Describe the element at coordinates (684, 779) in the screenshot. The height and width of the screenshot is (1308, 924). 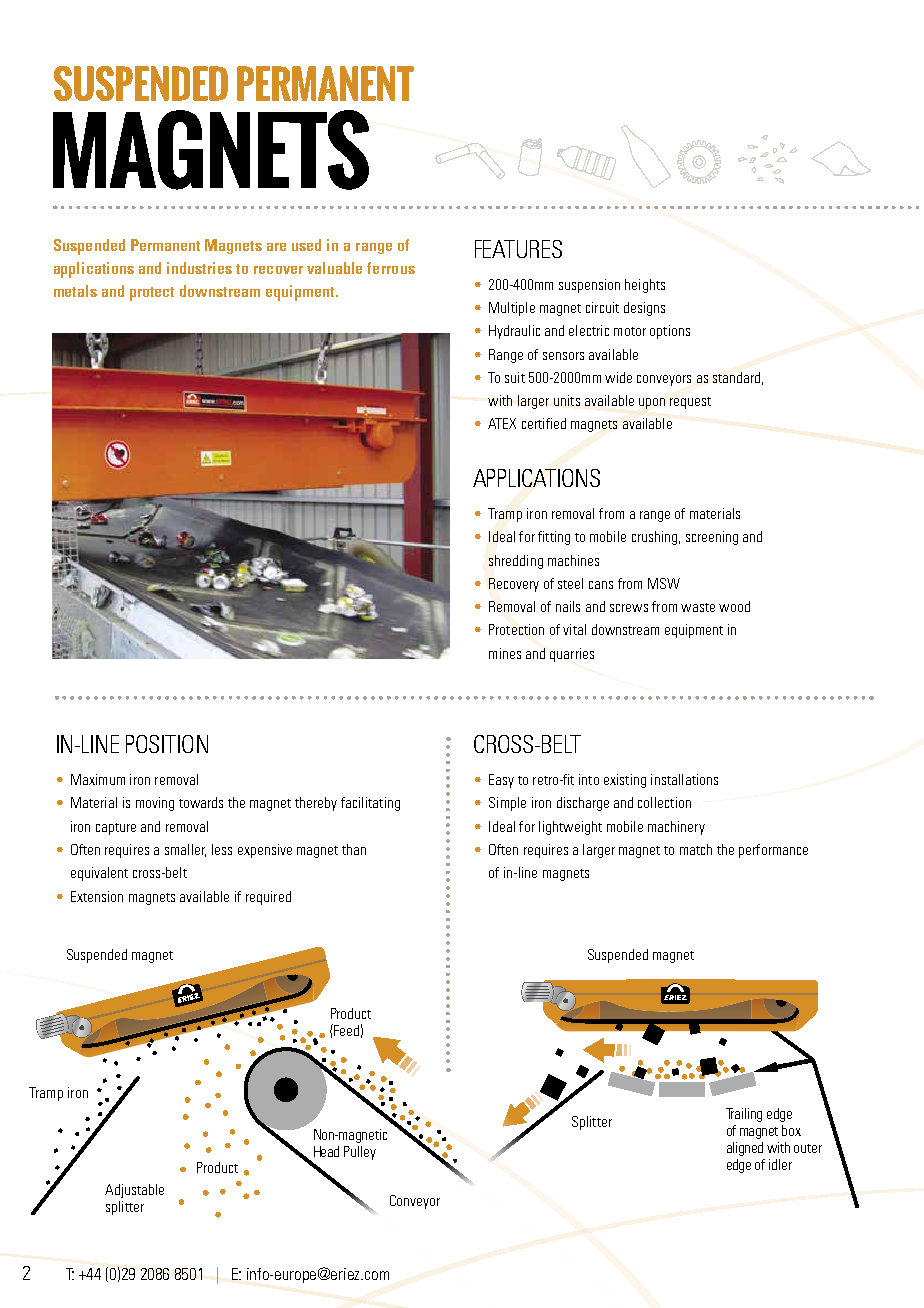
I see `installations` at that location.
